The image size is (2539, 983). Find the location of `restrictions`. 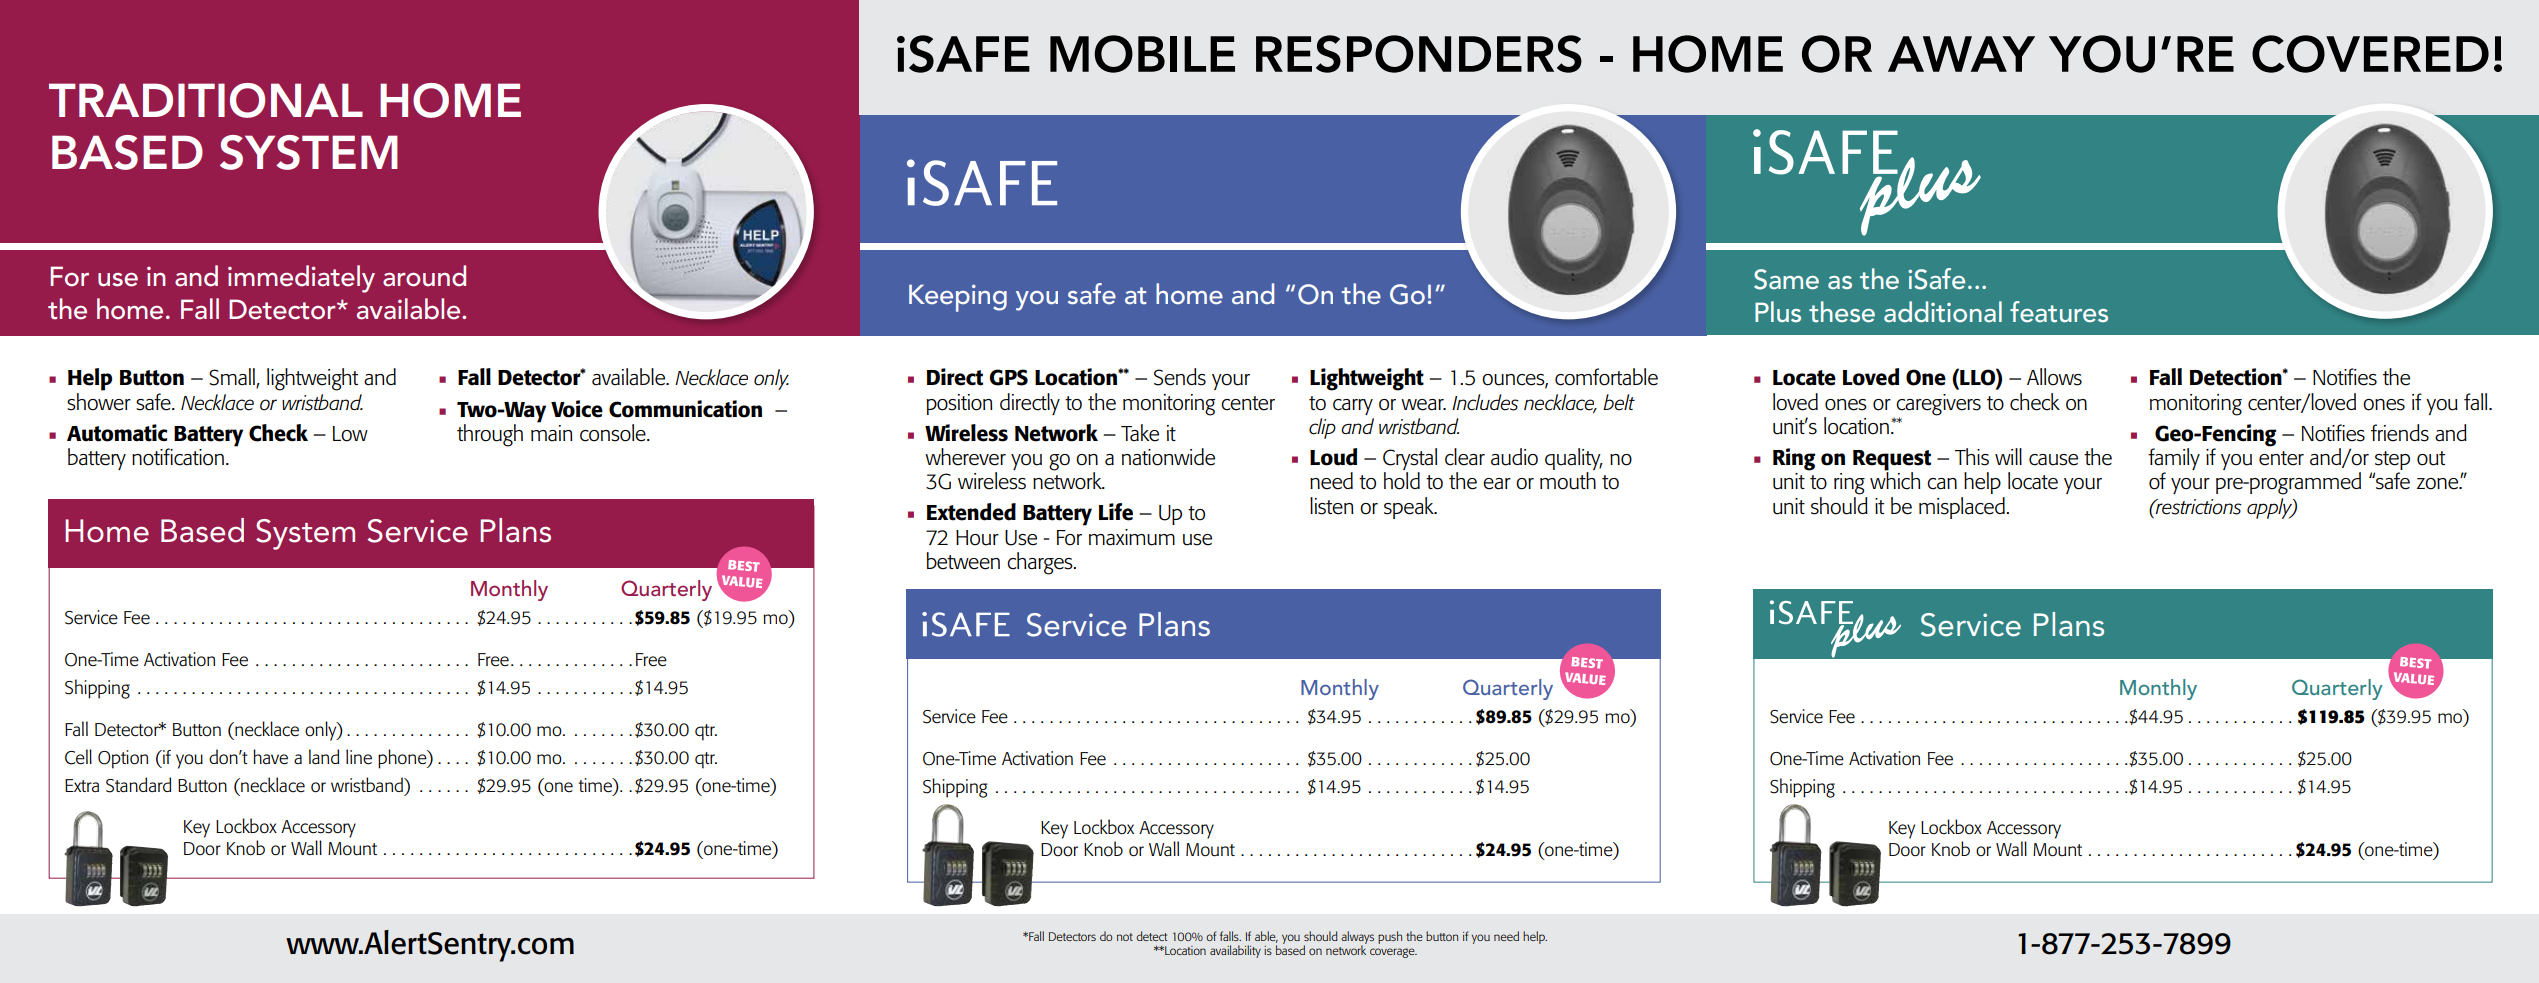

restrictions is located at coordinates (2198, 507).
